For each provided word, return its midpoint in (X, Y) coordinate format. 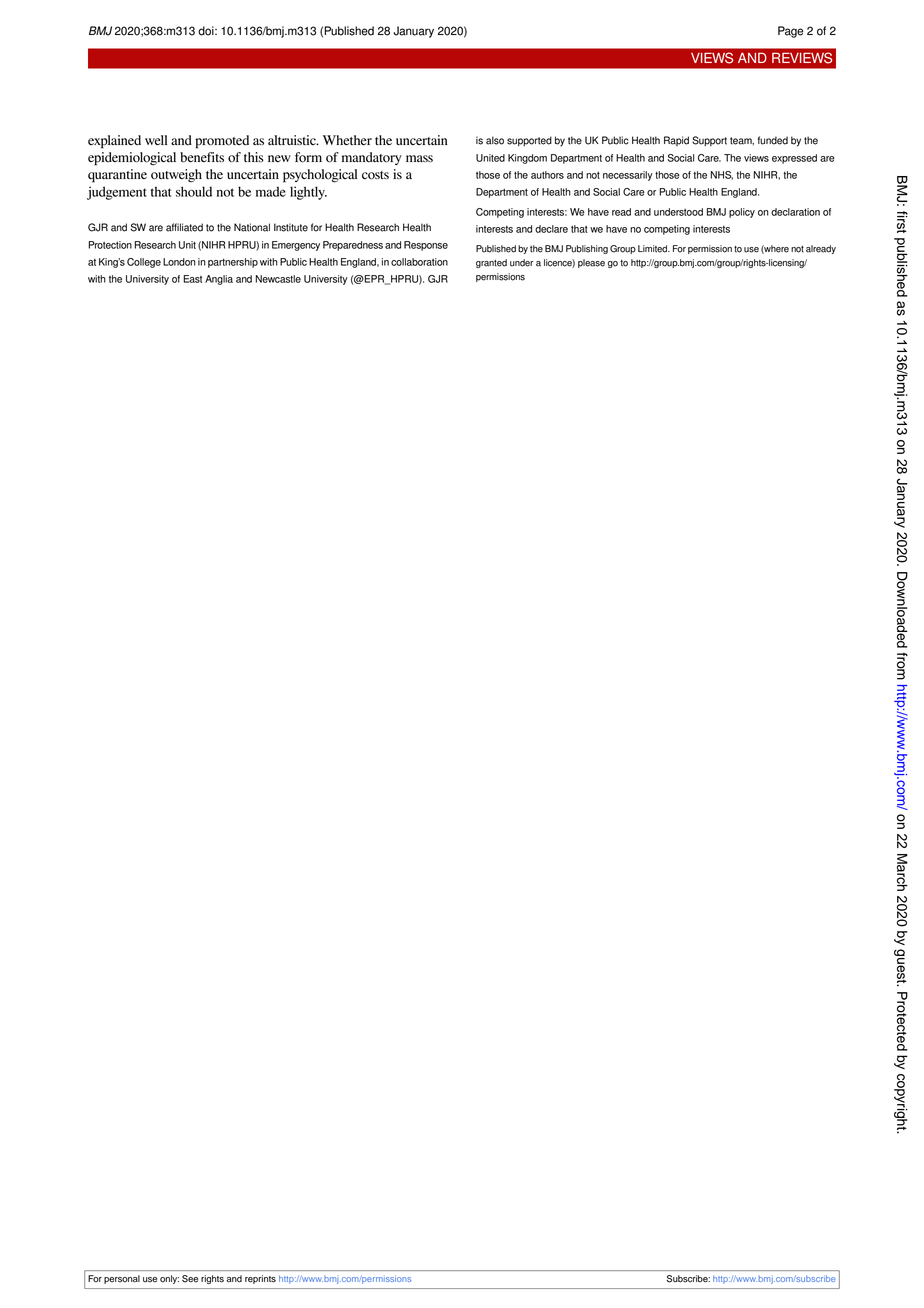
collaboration (419, 262)
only (169, 1279)
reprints (260, 1279)
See (190, 1279)
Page (791, 32)
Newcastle (278, 279)
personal (122, 1279)
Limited (654, 249)
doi (207, 31)
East (192, 279)
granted (491, 263)
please (591, 263)
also (495, 140)
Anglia (219, 280)
